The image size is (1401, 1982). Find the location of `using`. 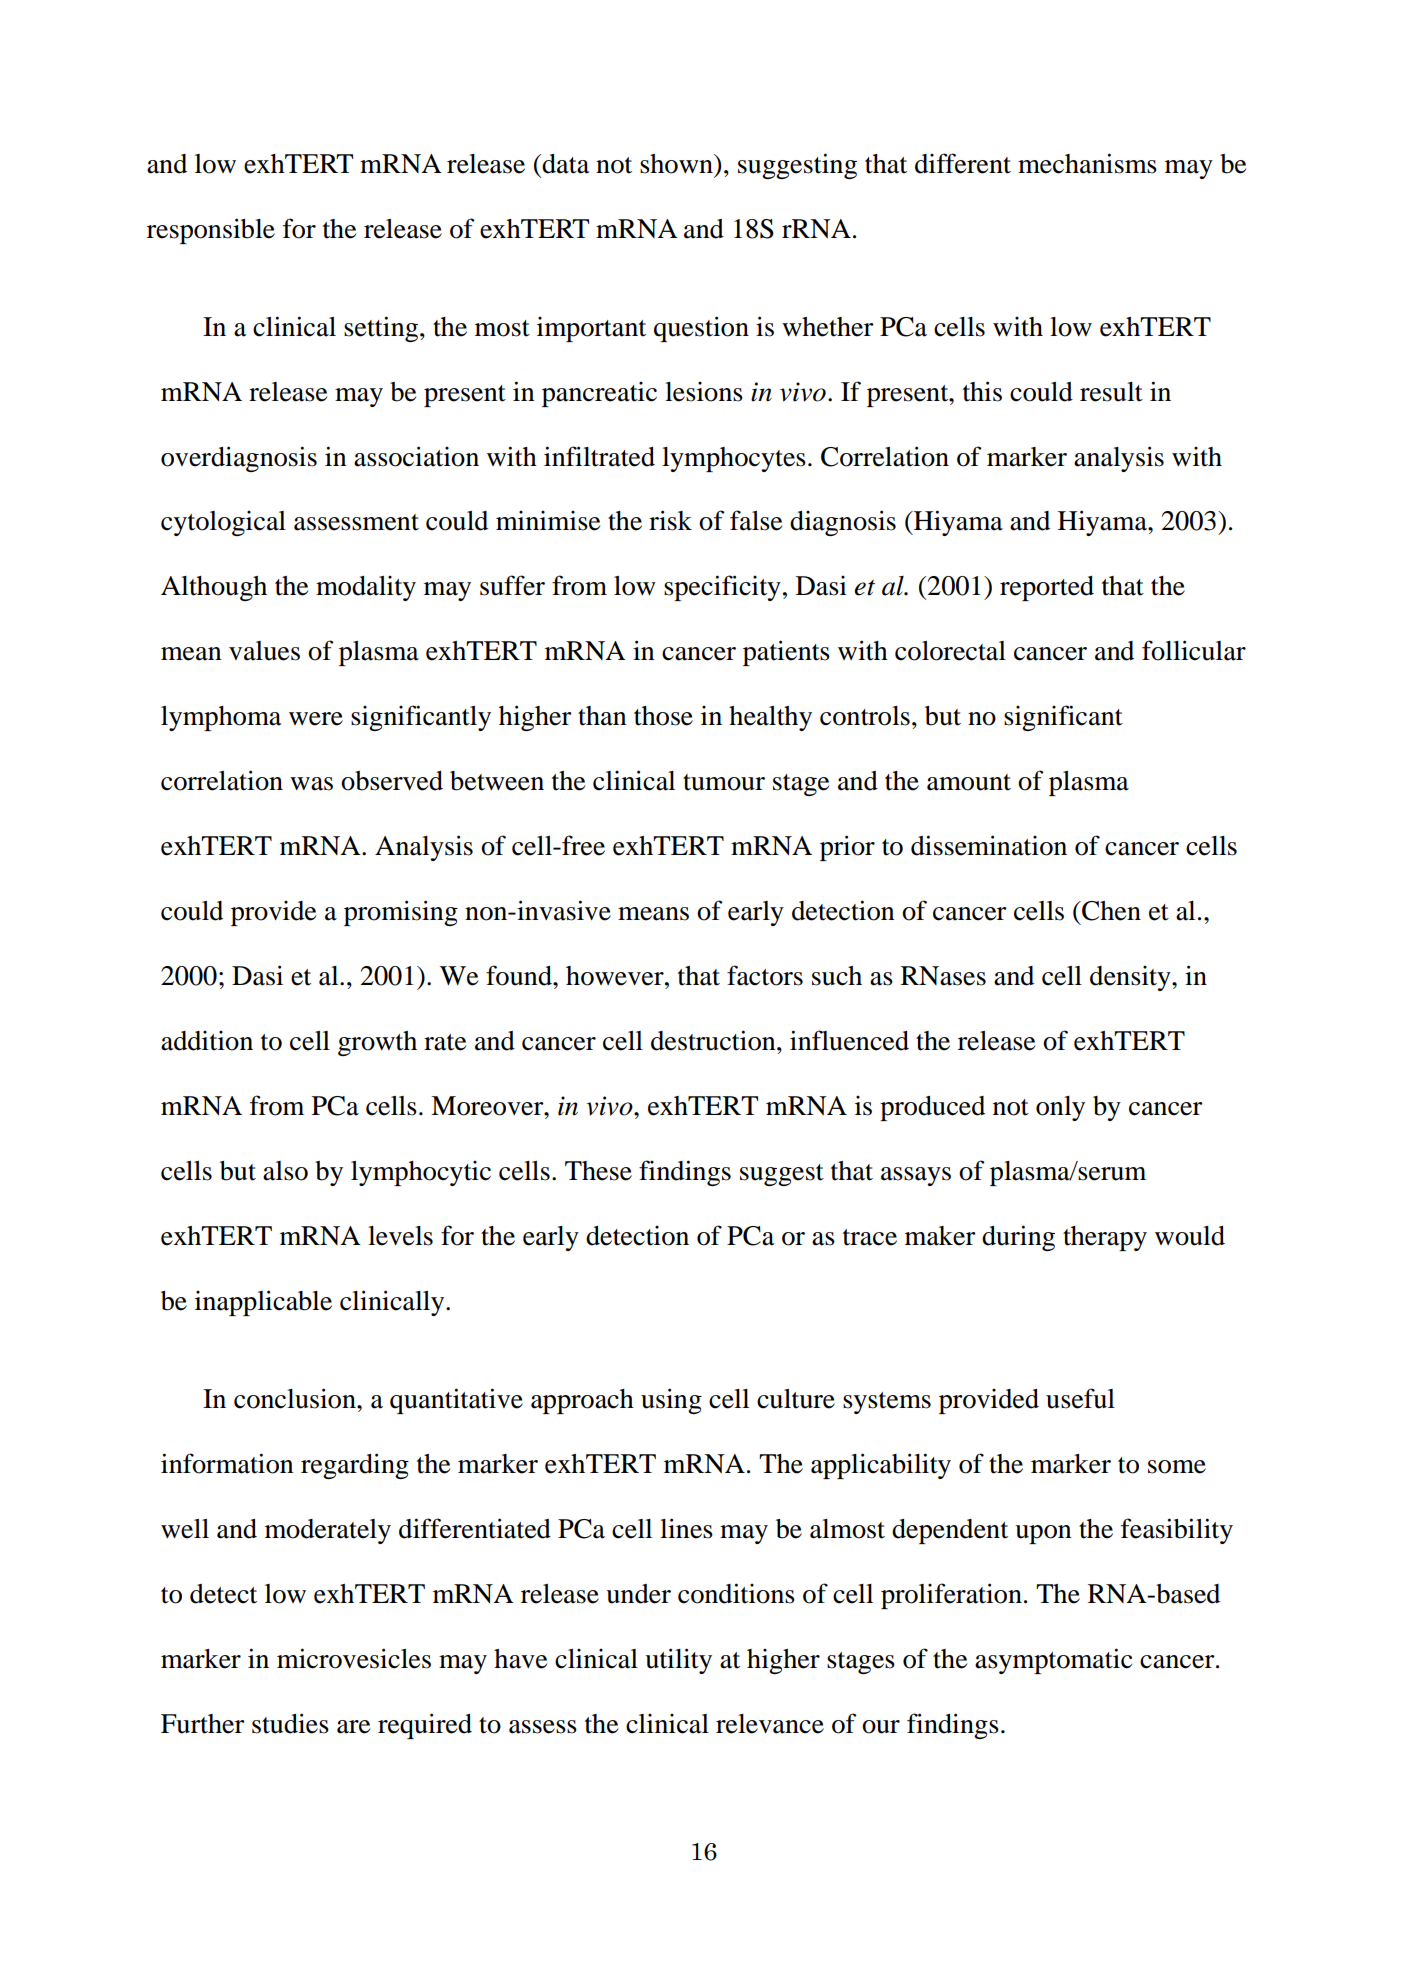

using is located at coordinates (671, 1401).
